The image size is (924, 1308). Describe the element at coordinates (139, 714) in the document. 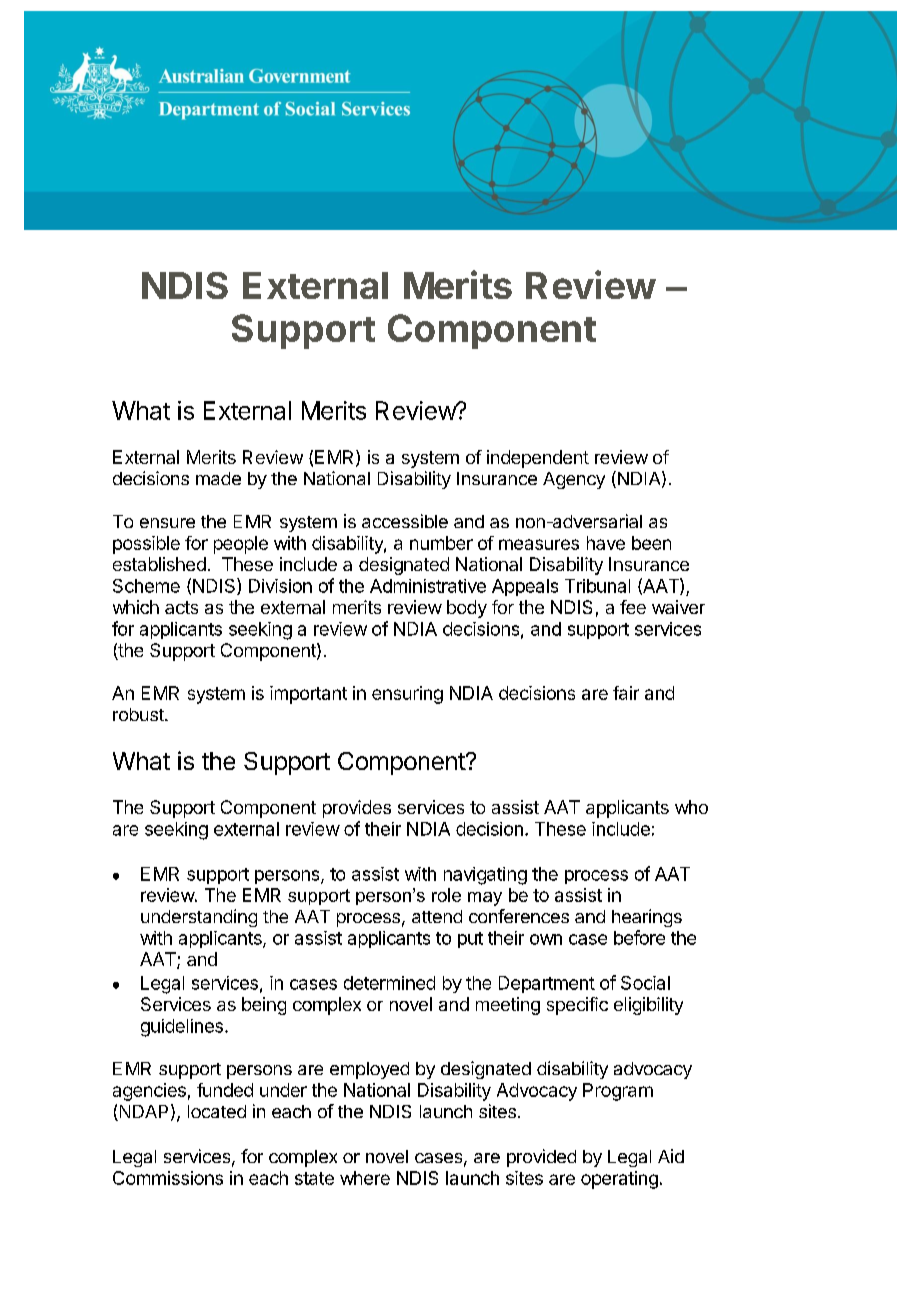

I see `robust` at that location.
